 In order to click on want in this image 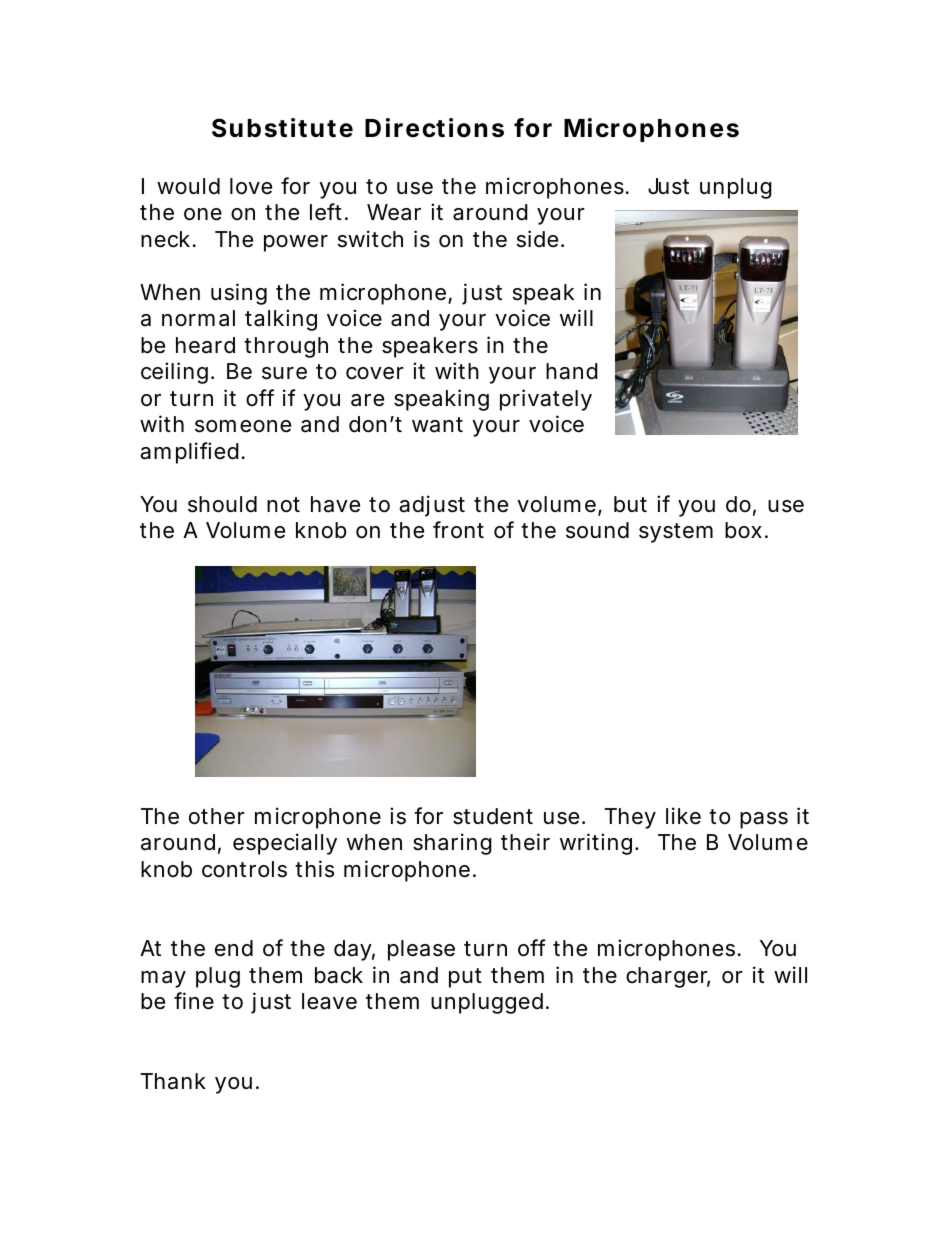, I will do `click(437, 425)`.
